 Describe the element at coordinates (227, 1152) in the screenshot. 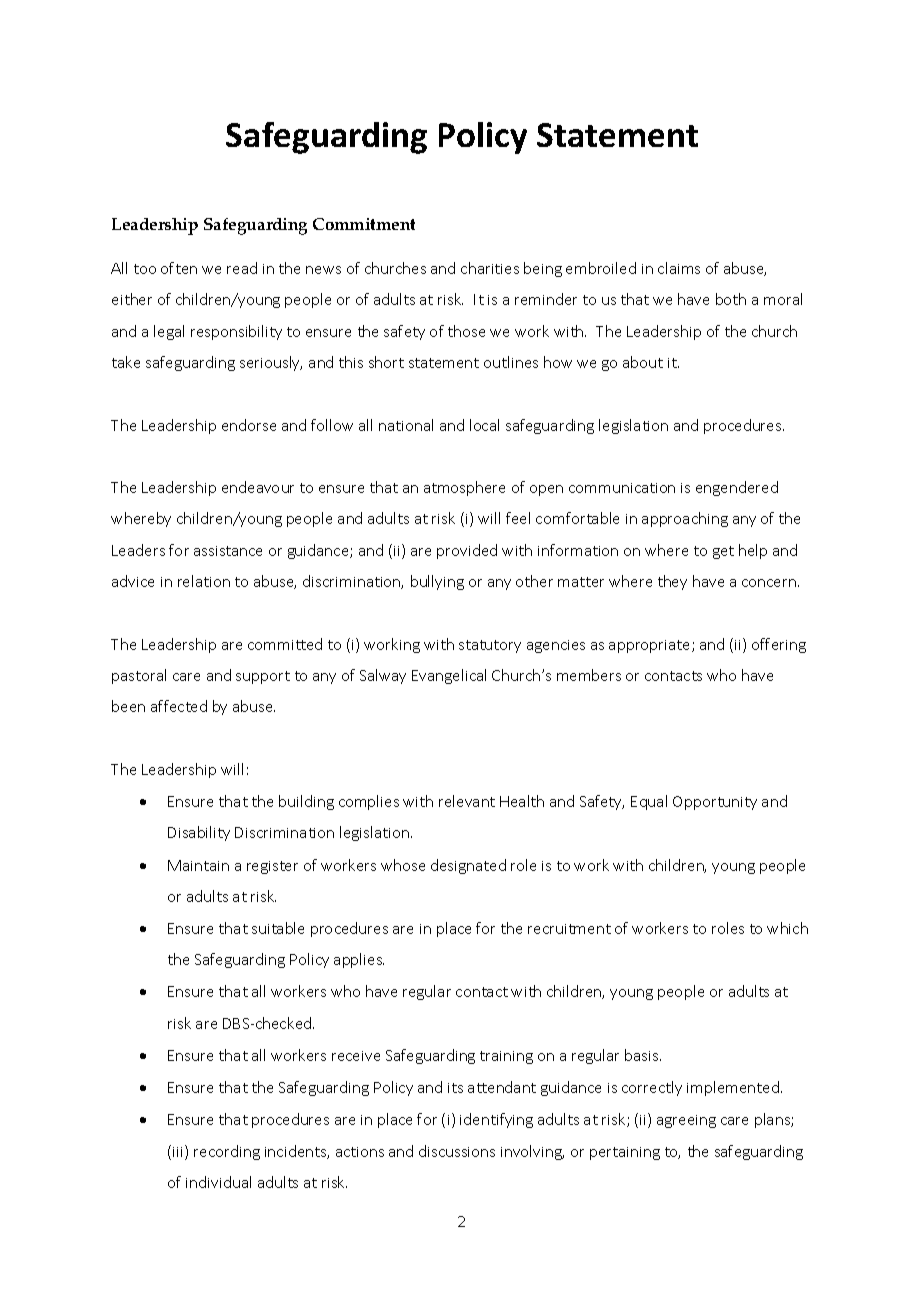

I see `recording` at that location.
